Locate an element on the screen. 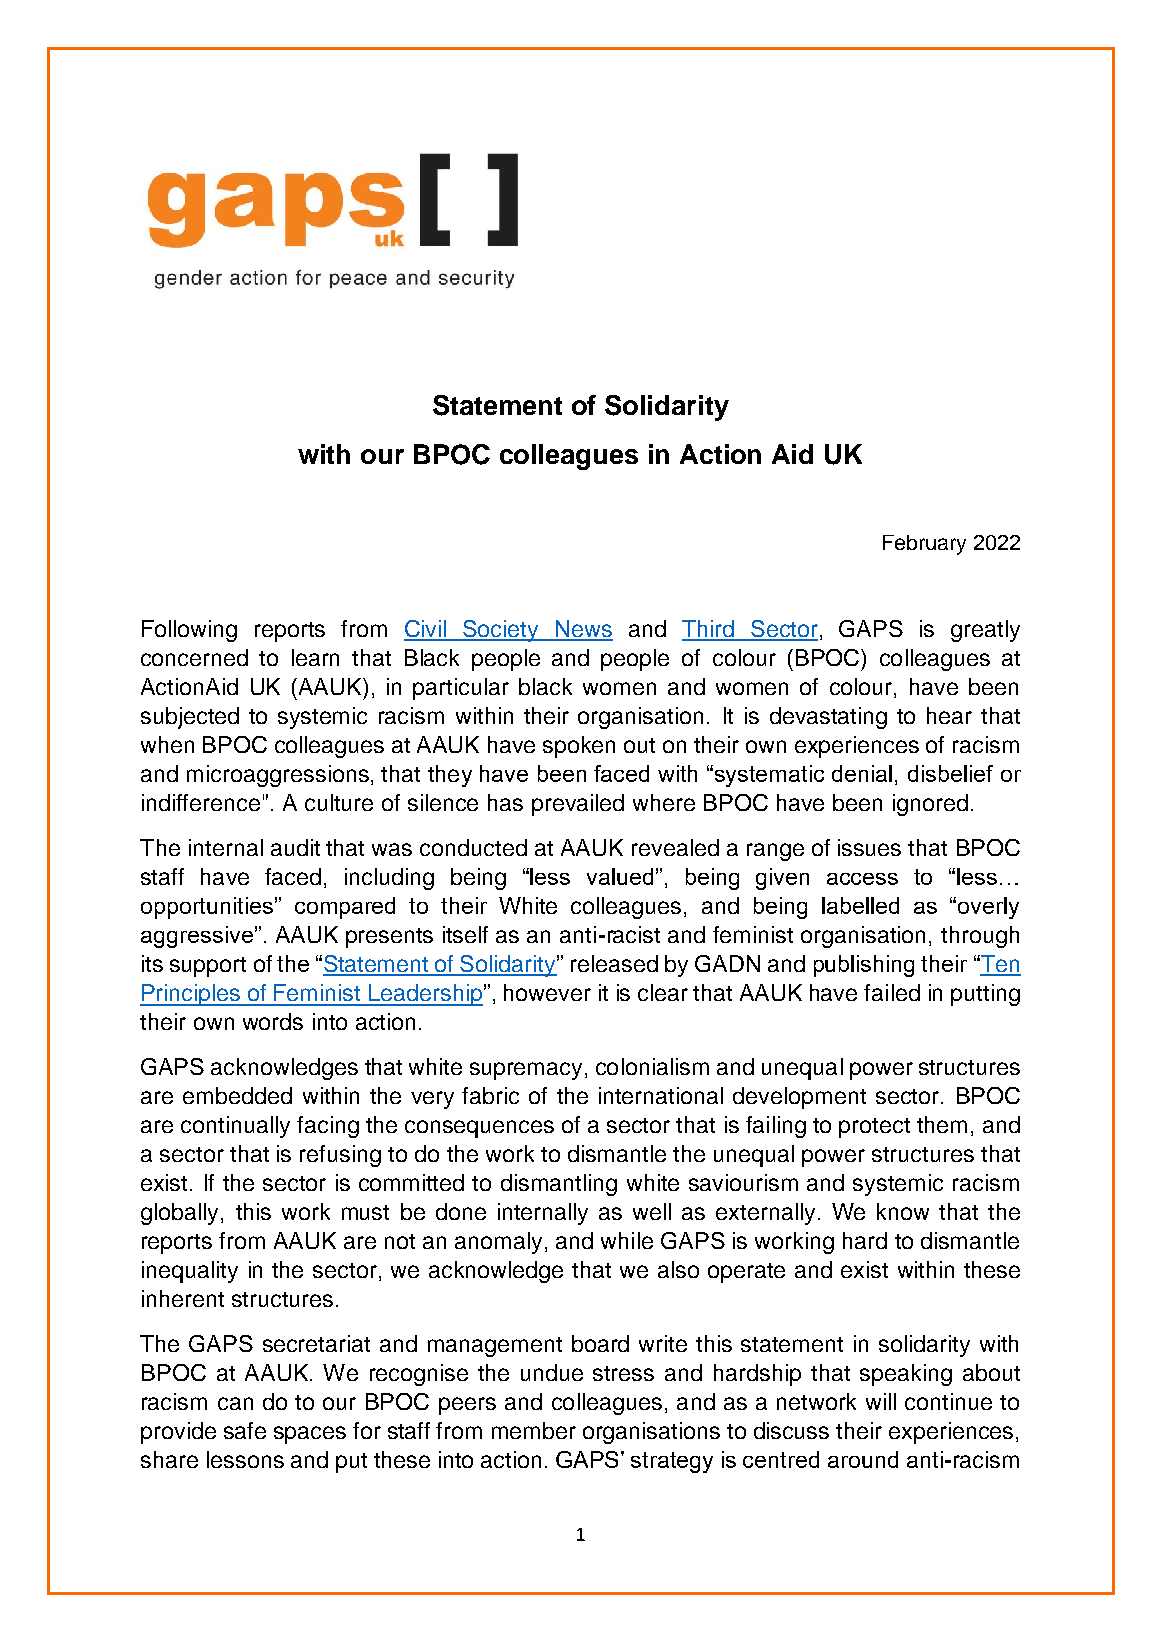  however is located at coordinates (547, 992).
